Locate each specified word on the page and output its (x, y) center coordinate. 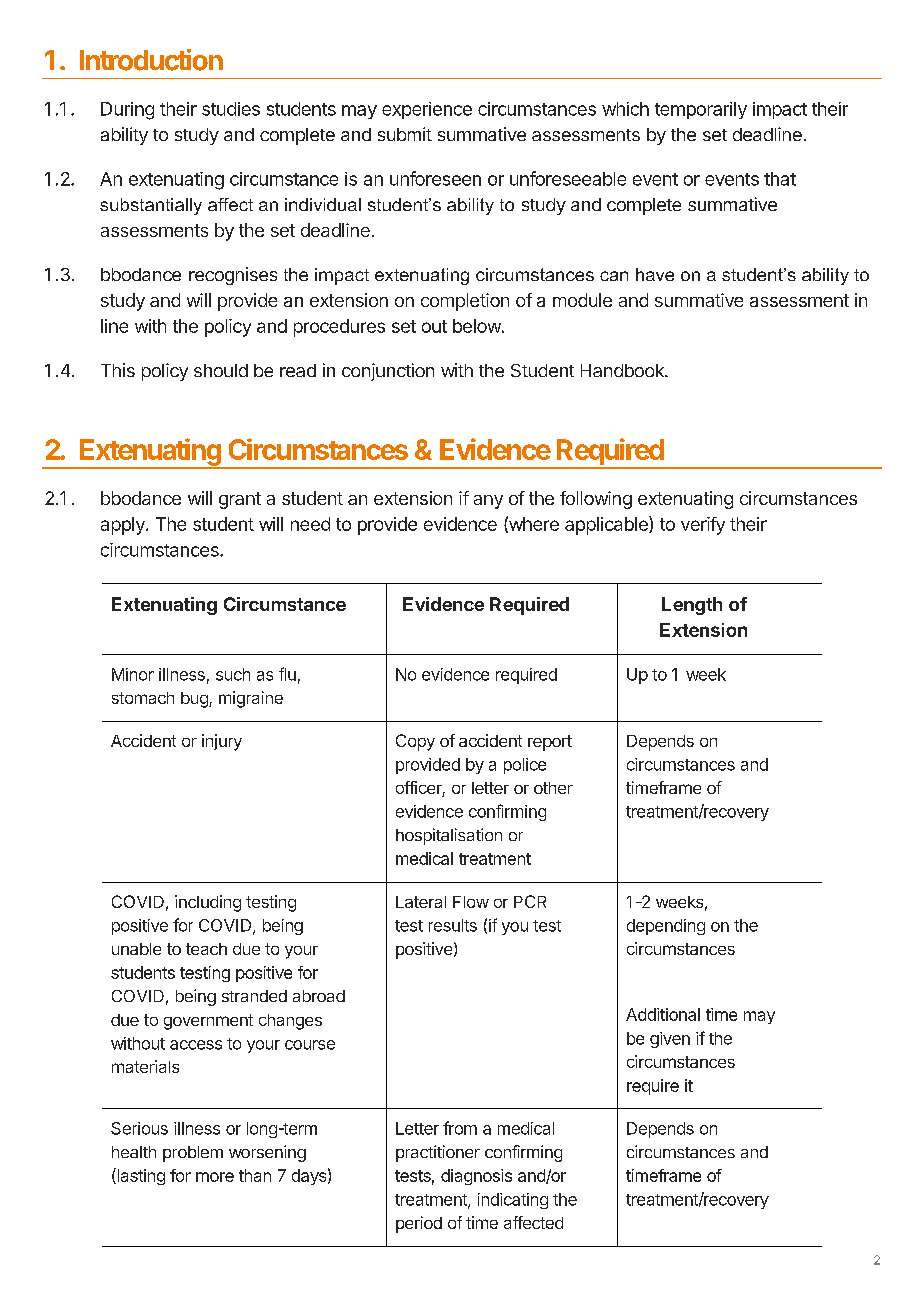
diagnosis (476, 1177)
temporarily (701, 110)
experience (427, 110)
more (215, 1177)
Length (692, 606)
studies (231, 109)
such (233, 674)
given (670, 1040)
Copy (415, 742)
